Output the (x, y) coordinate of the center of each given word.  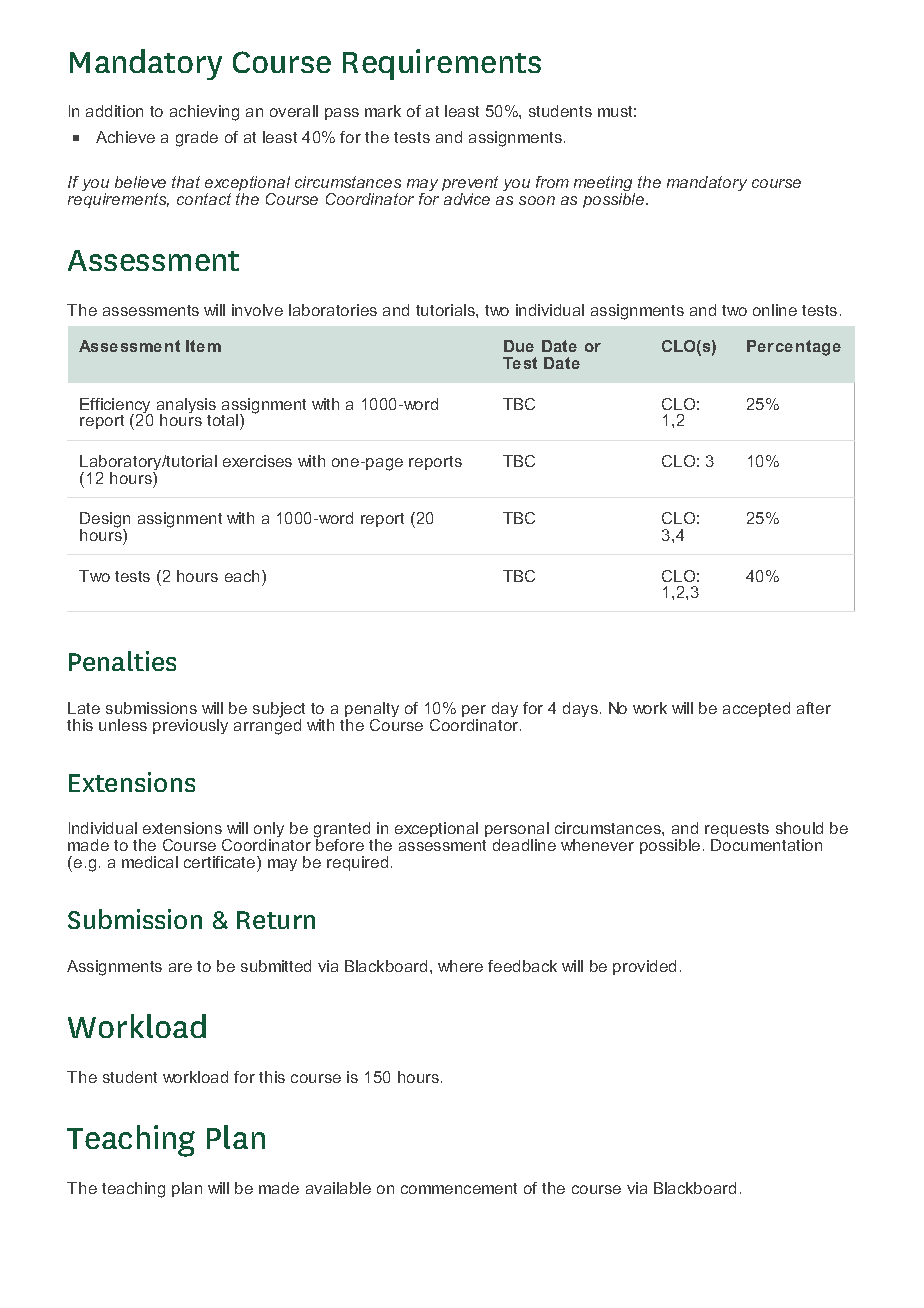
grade (197, 139)
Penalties (122, 661)
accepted (756, 709)
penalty (372, 711)
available (338, 1188)
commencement (459, 1188)
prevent (470, 185)
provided (644, 967)
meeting (604, 185)
